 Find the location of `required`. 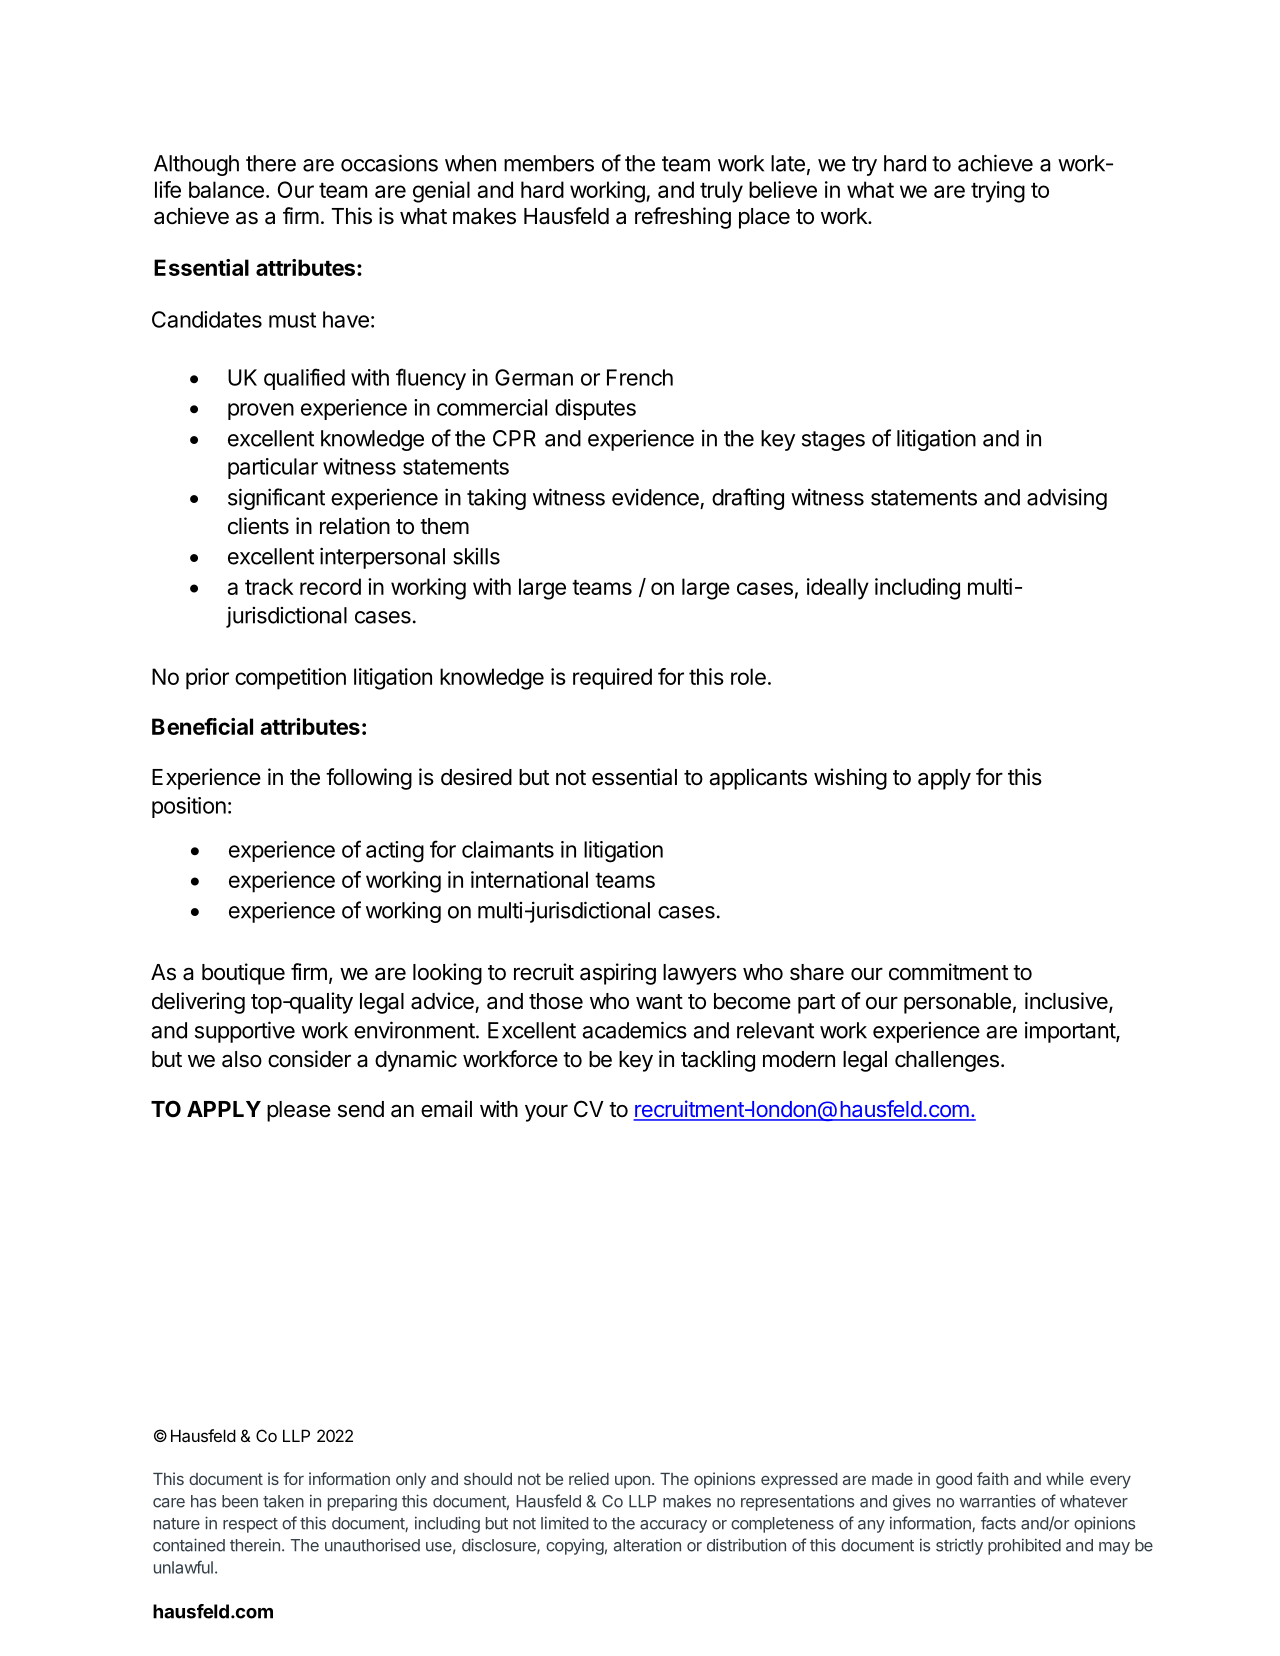

required is located at coordinates (612, 679).
